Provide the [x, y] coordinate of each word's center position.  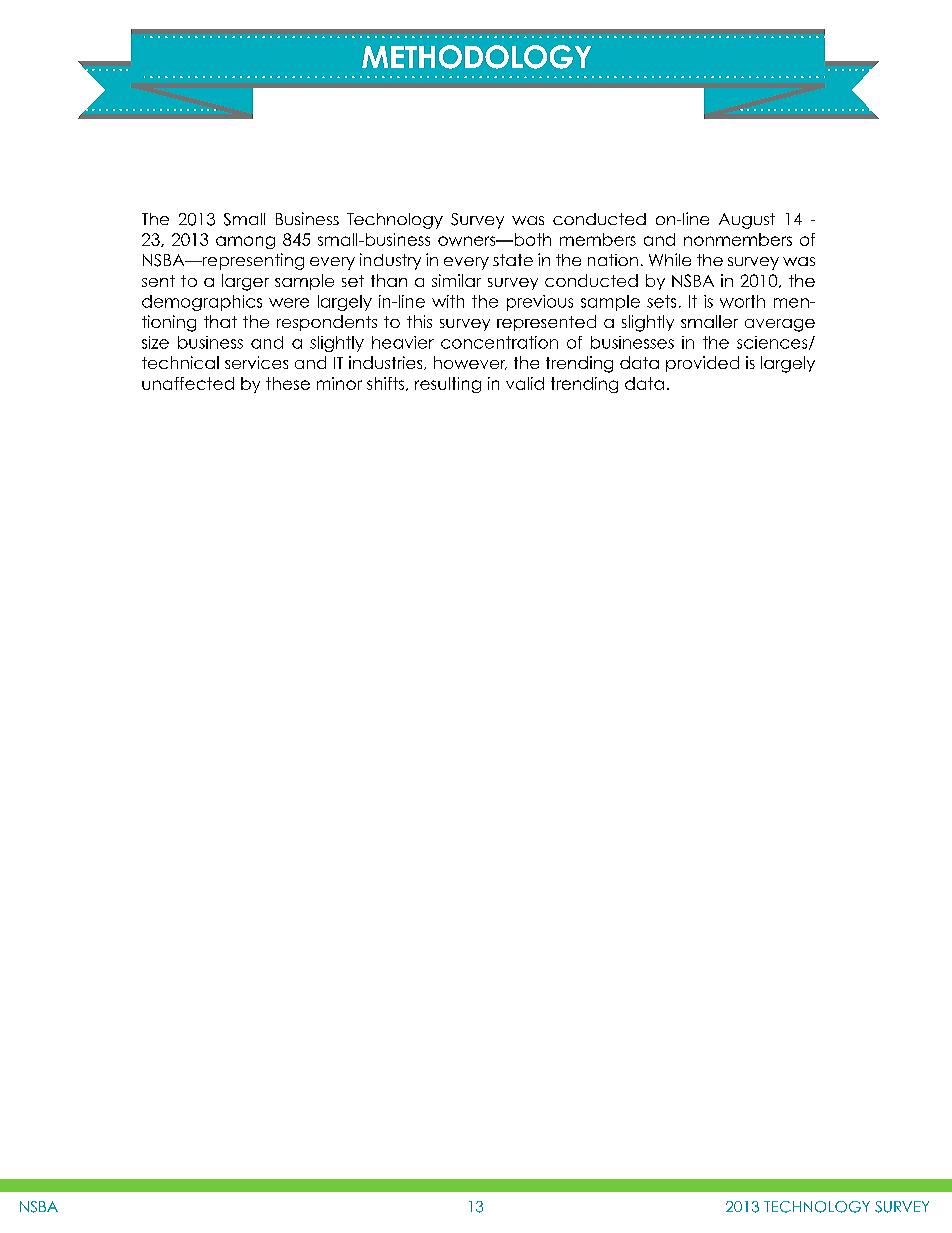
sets [661, 301]
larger [245, 282]
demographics [202, 303]
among [245, 242]
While [670, 259]
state [513, 260]
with [448, 301]
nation [613, 260]
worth [742, 301]
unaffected [188, 383]
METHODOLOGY [476, 57]
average [780, 325]
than [389, 280]
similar [456, 280]
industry [390, 261]
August [747, 221]
